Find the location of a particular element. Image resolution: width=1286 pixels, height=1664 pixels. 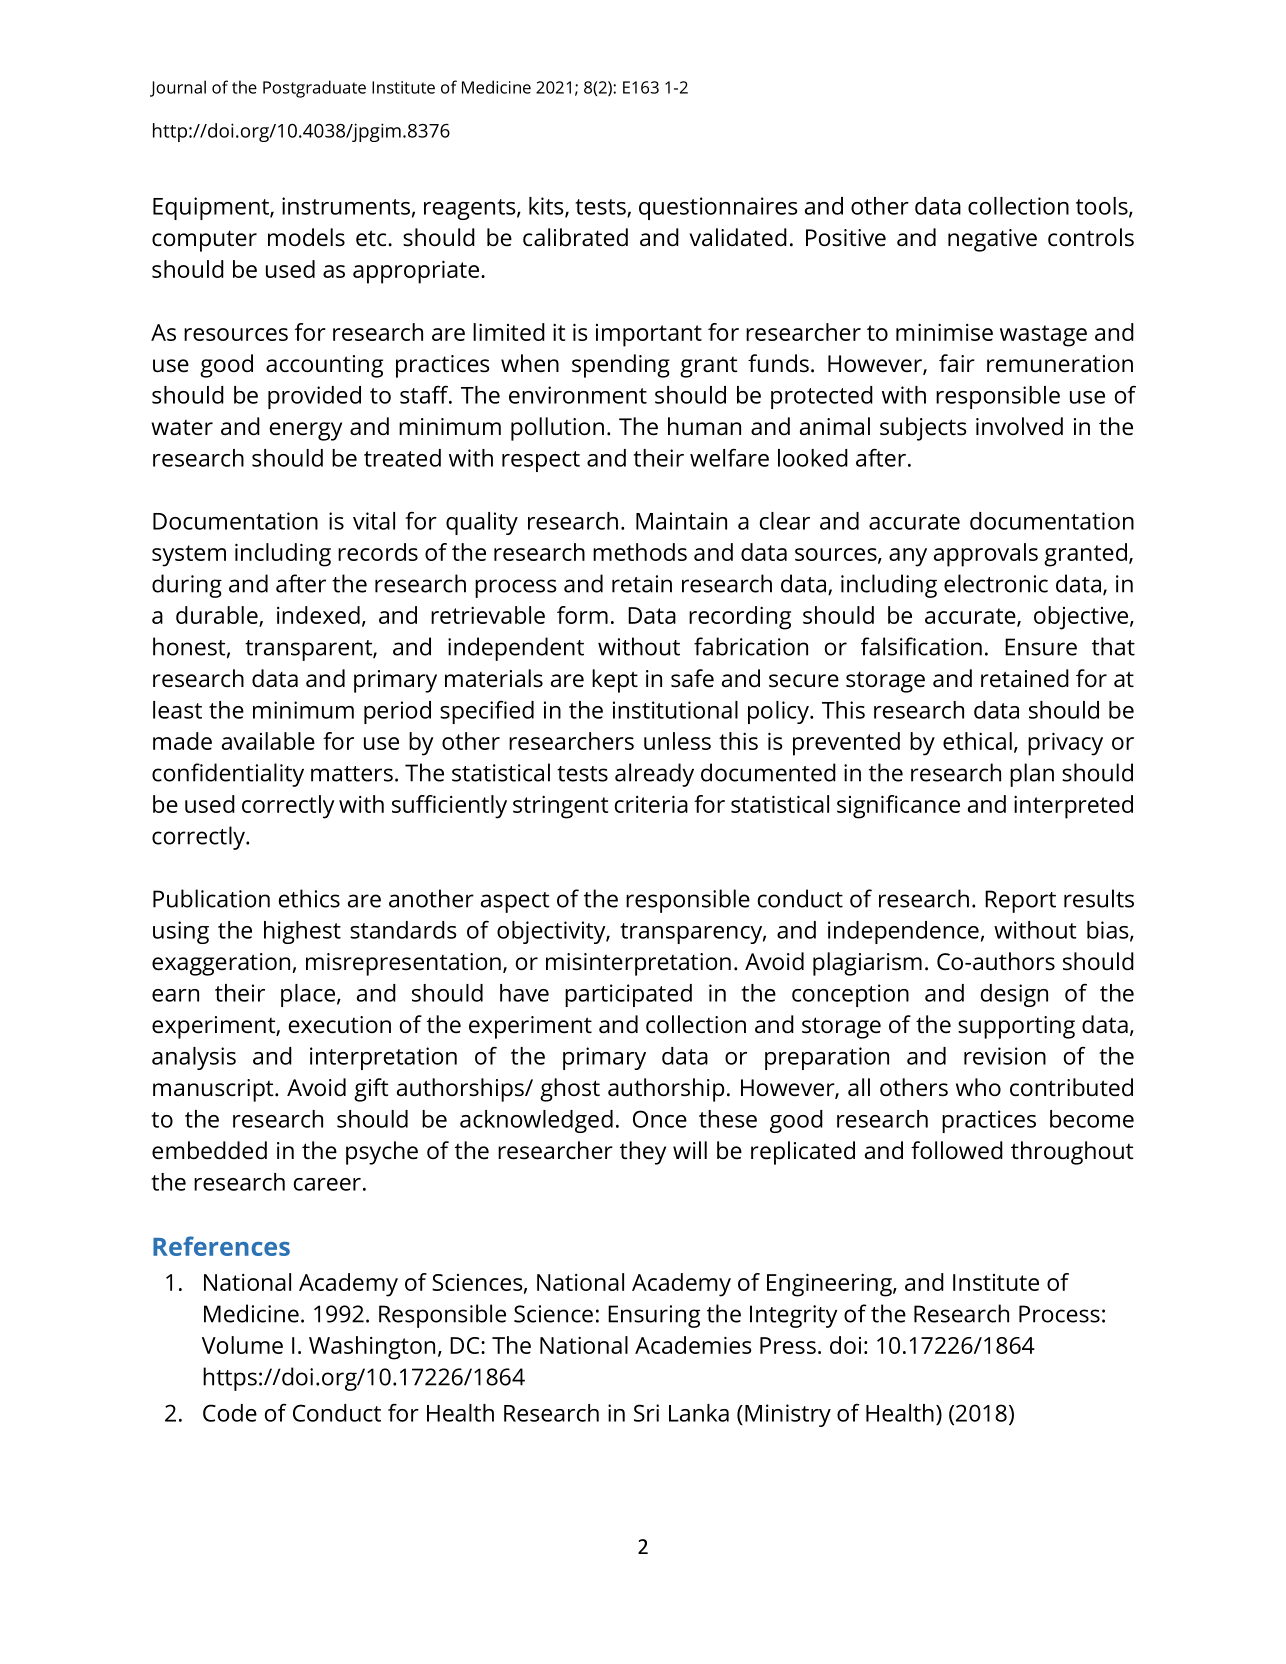

questionnaires is located at coordinates (718, 208).
